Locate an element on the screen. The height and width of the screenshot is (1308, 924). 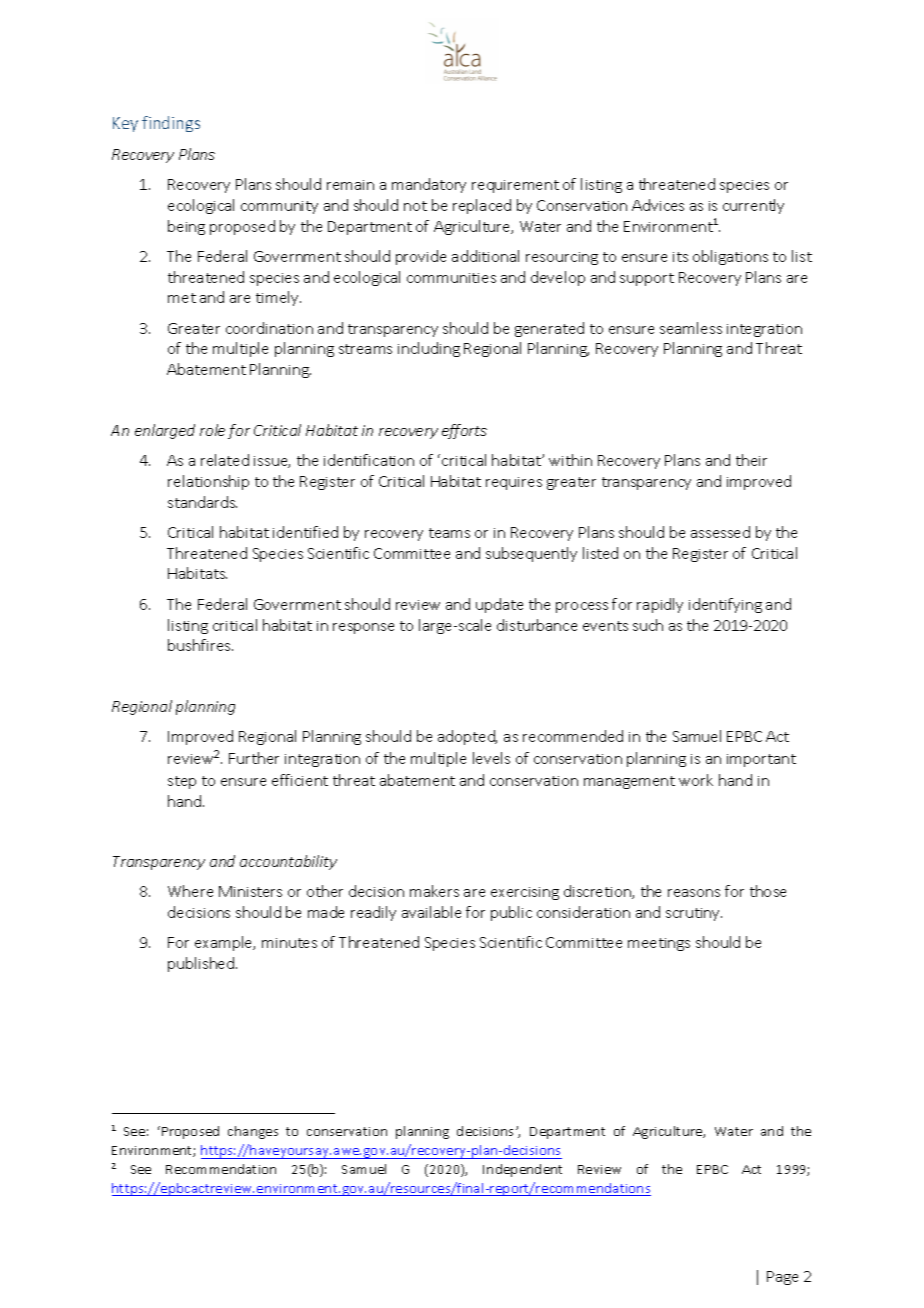
Advices is located at coordinates (658, 205).
